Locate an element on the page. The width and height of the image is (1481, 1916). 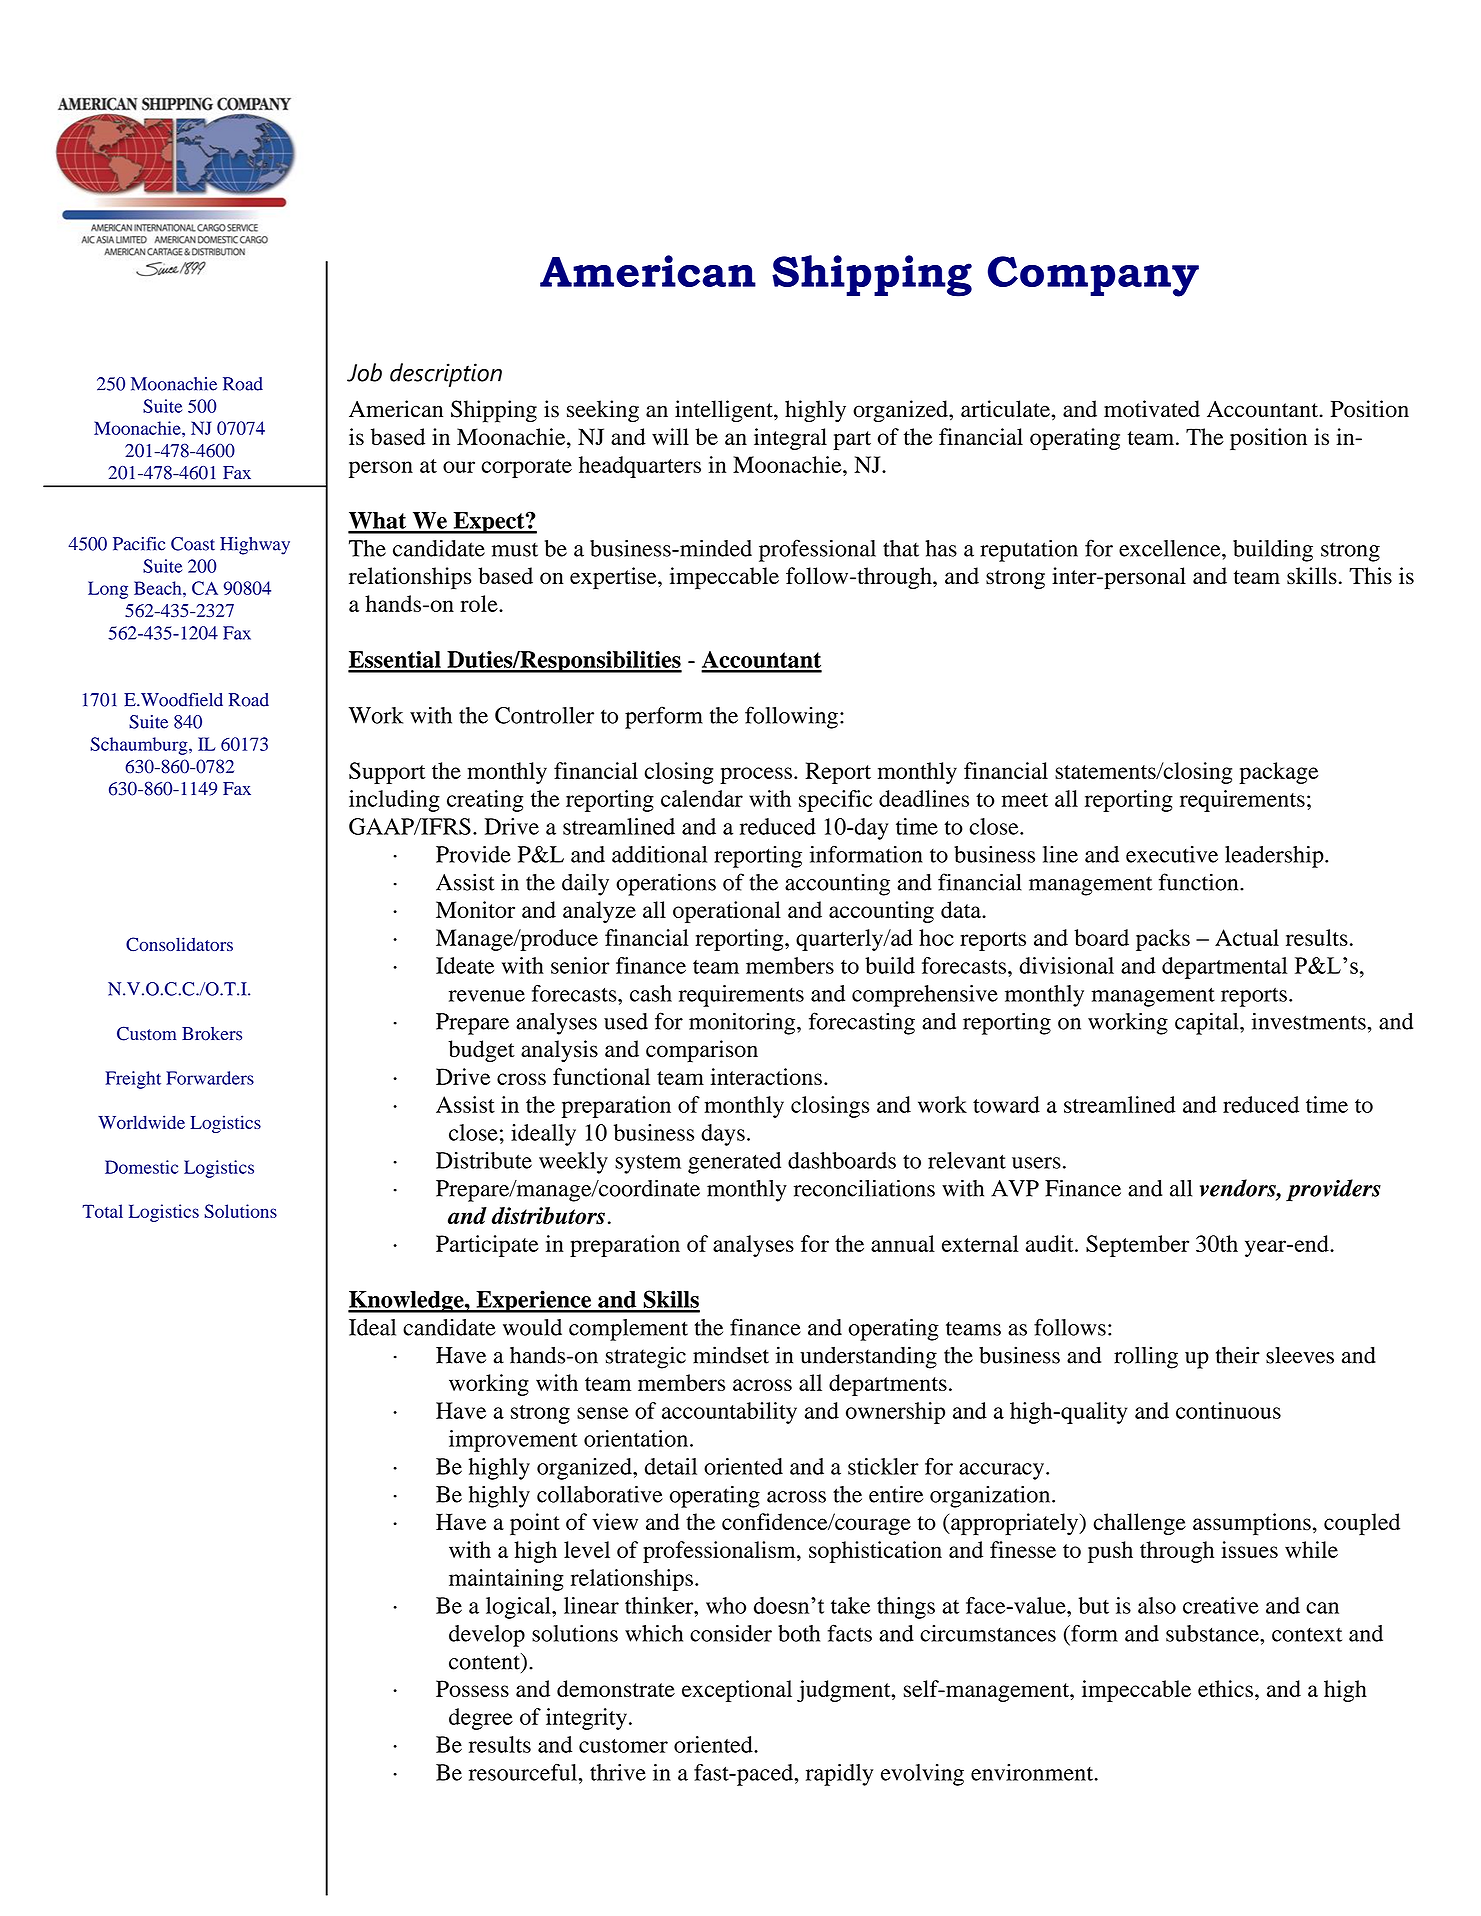
comparison is located at coordinates (702, 1051).
